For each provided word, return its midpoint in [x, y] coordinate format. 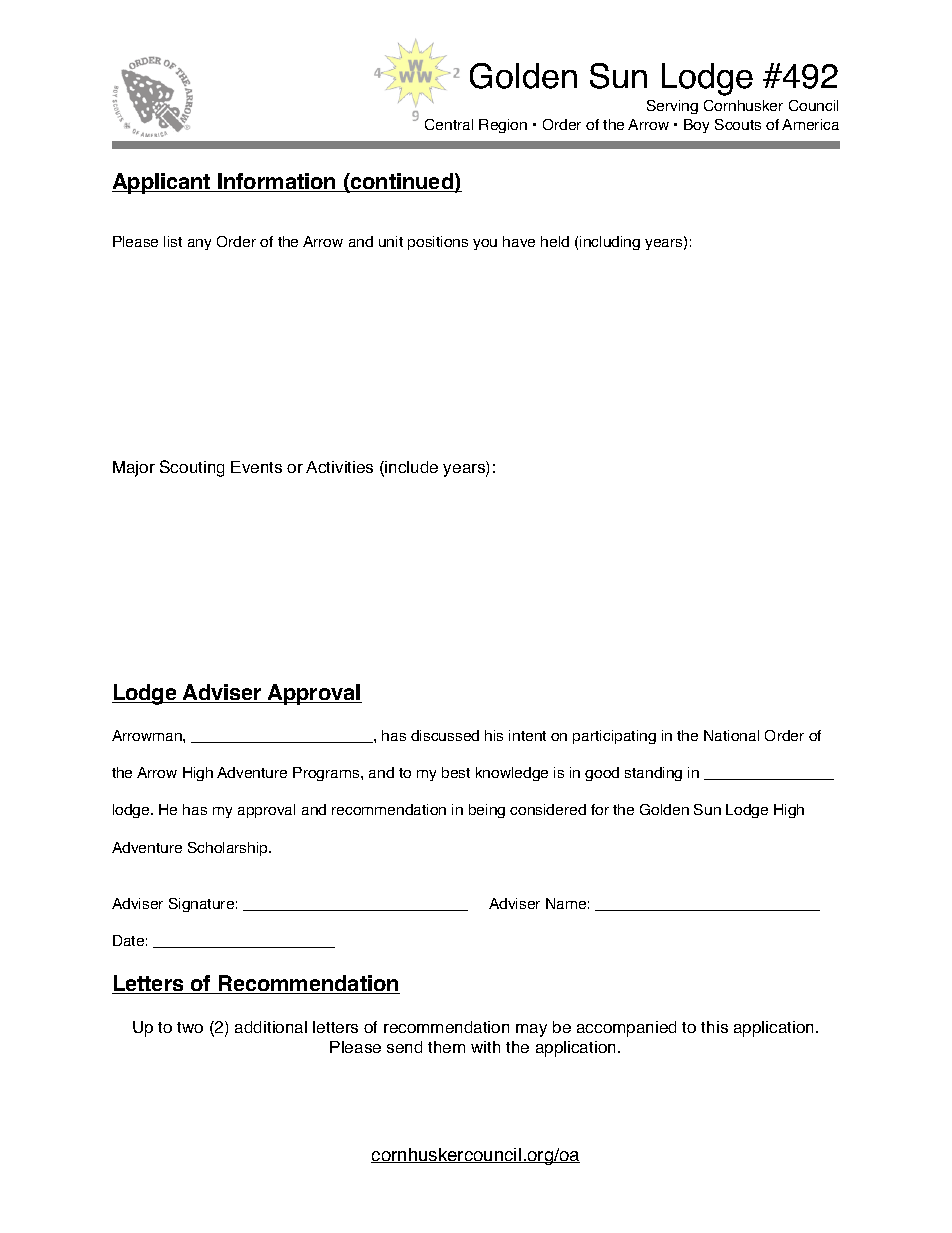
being [487, 811]
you [485, 244]
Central [449, 124]
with [485, 1047]
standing [653, 774]
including [610, 243]
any [199, 244]
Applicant [162, 183]
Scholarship [229, 849]
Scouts [738, 124]
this [714, 1027]
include [411, 467]
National [731, 735]
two [190, 1027]
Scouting [192, 468]
